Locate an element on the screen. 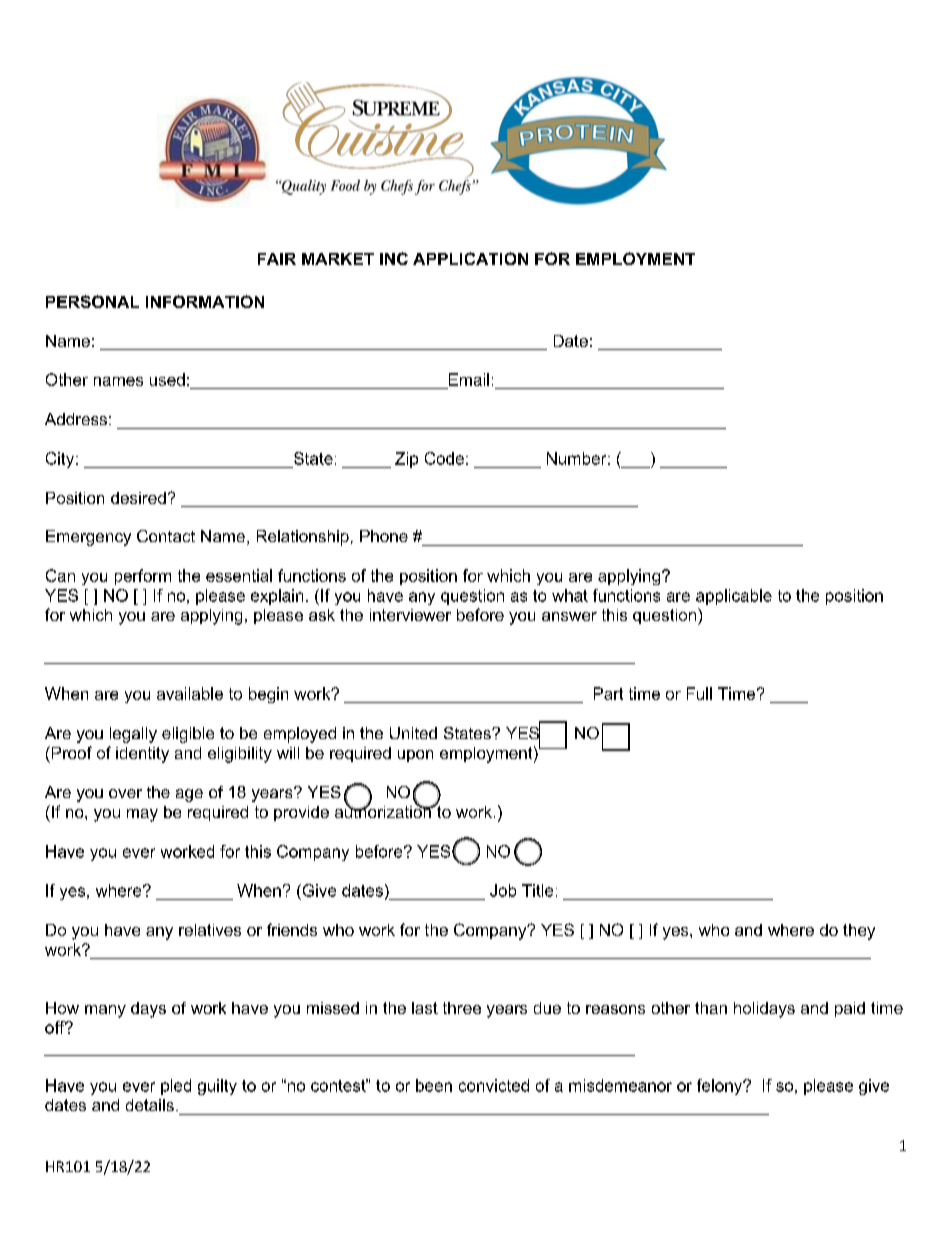 Image resolution: width=952 pixels, height=1233 pixels. Full is located at coordinates (699, 693).
